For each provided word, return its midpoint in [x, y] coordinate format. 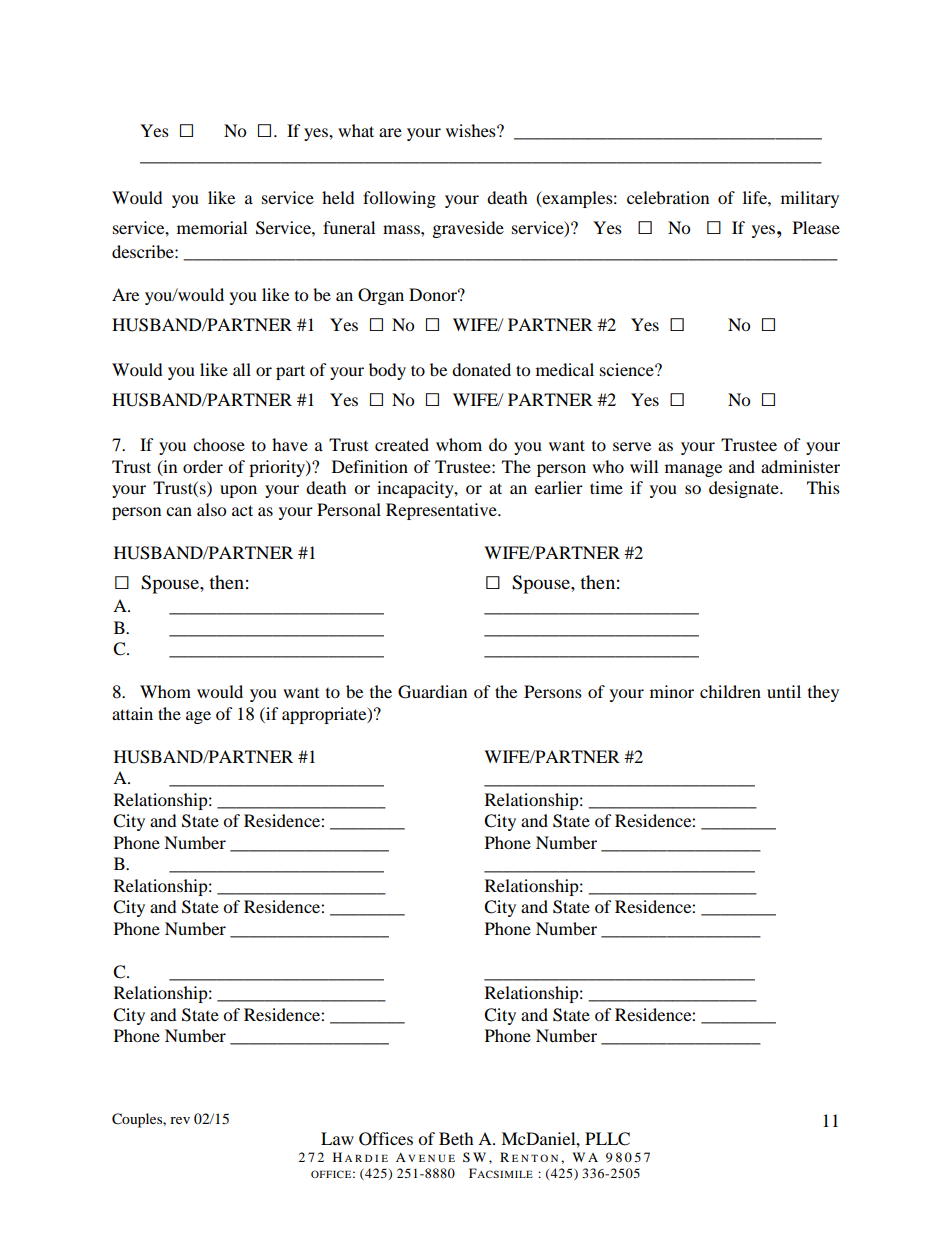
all [242, 369]
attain [132, 713]
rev [180, 1120]
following [399, 199]
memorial [212, 227]
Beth [456, 1138]
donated [481, 369]
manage [693, 470]
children [730, 691]
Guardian [432, 692]
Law [337, 1138]
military [810, 199]
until [784, 691]
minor [672, 691]
